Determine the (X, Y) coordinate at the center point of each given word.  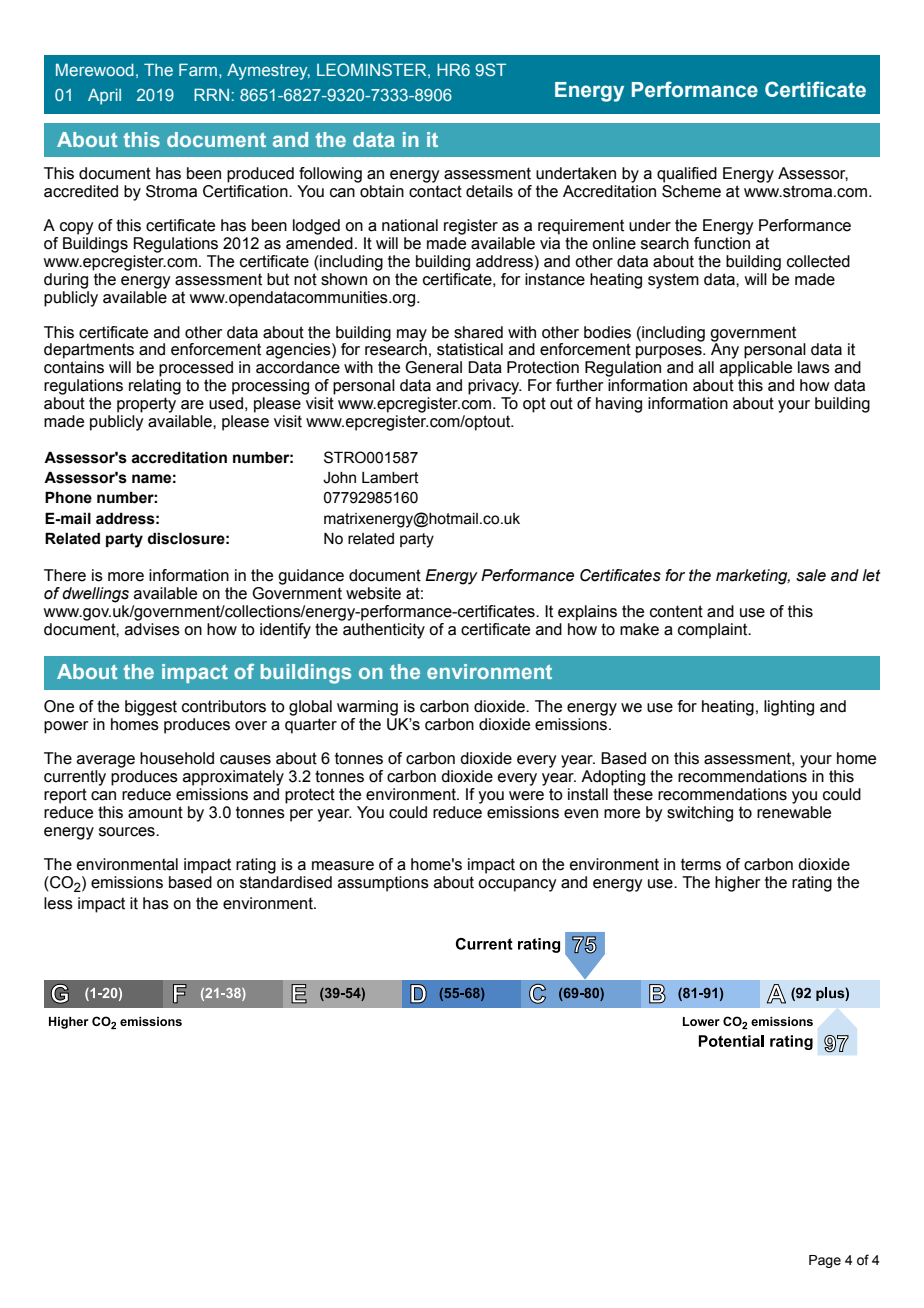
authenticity (384, 631)
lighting (789, 708)
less (58, 903)
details (489, 191)
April (104, 96)
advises (152, 629)
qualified (687, 175)
